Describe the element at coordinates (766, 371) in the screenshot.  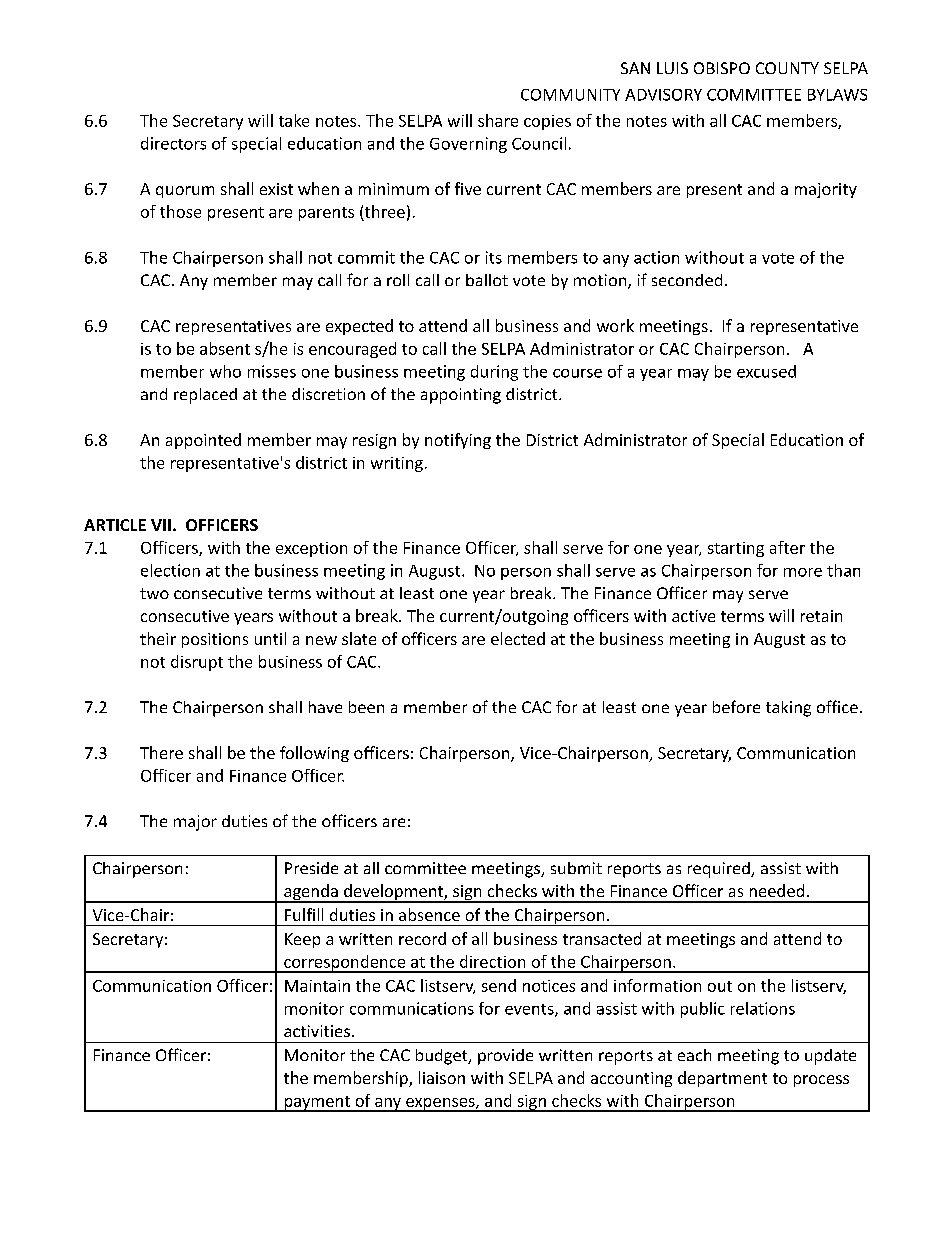
I see `excused` at that location.
